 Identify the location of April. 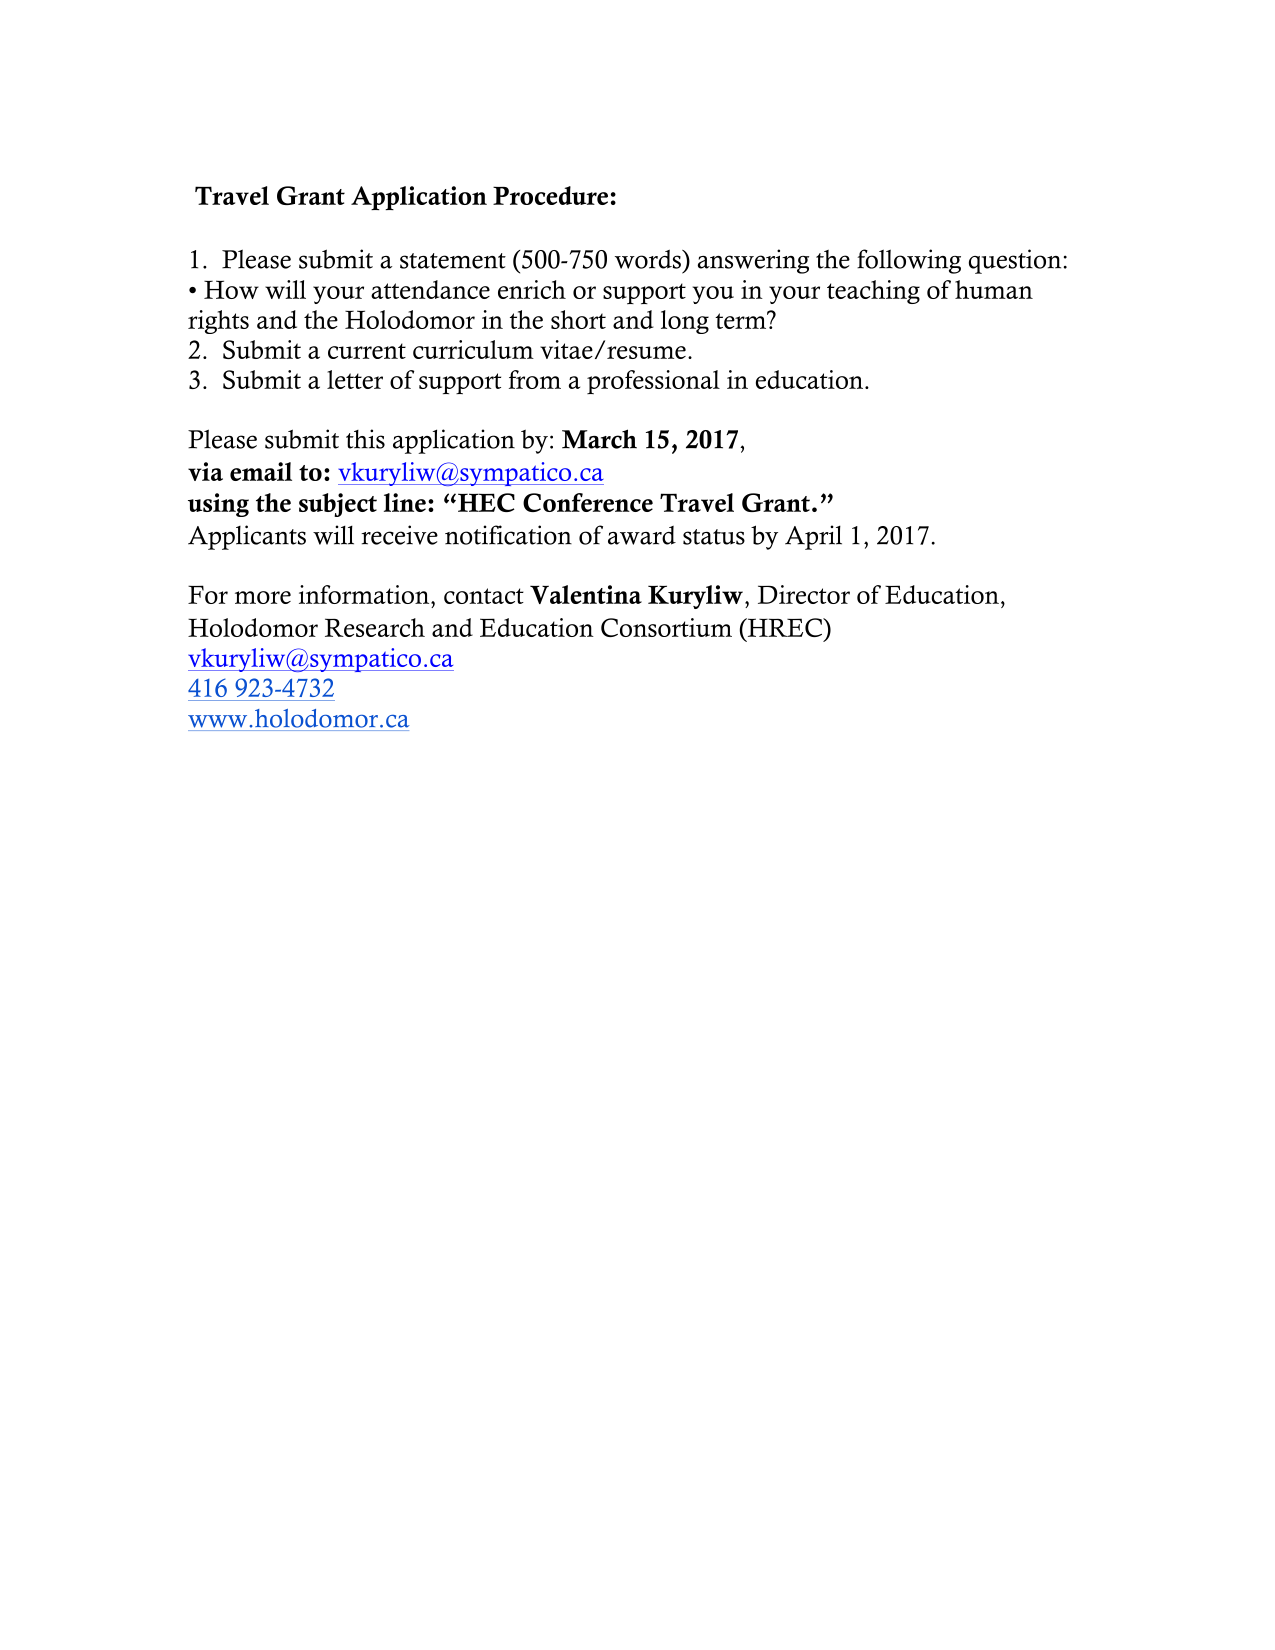
(813, 537).
